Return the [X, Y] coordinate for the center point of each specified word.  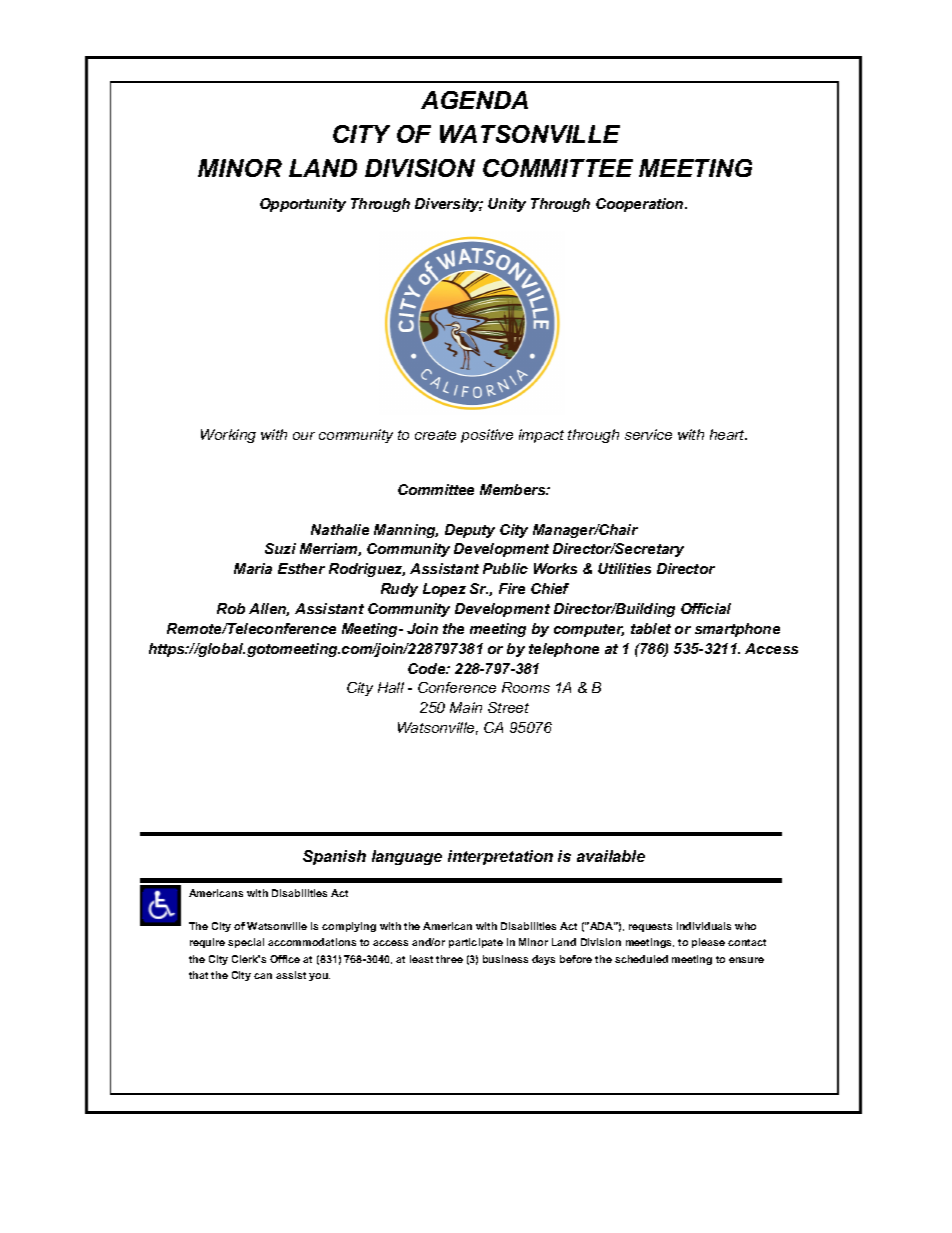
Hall [391, 687]
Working [228, 436]
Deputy [470, 531]
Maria [253, 568]
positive [487, 436]
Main [466, 707]
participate [476, 943]
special [246, 943]
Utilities [624, 568]
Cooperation [641, 205]
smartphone [737, 630]
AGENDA [474, 100]
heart [728, 434]
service [648, 434]
